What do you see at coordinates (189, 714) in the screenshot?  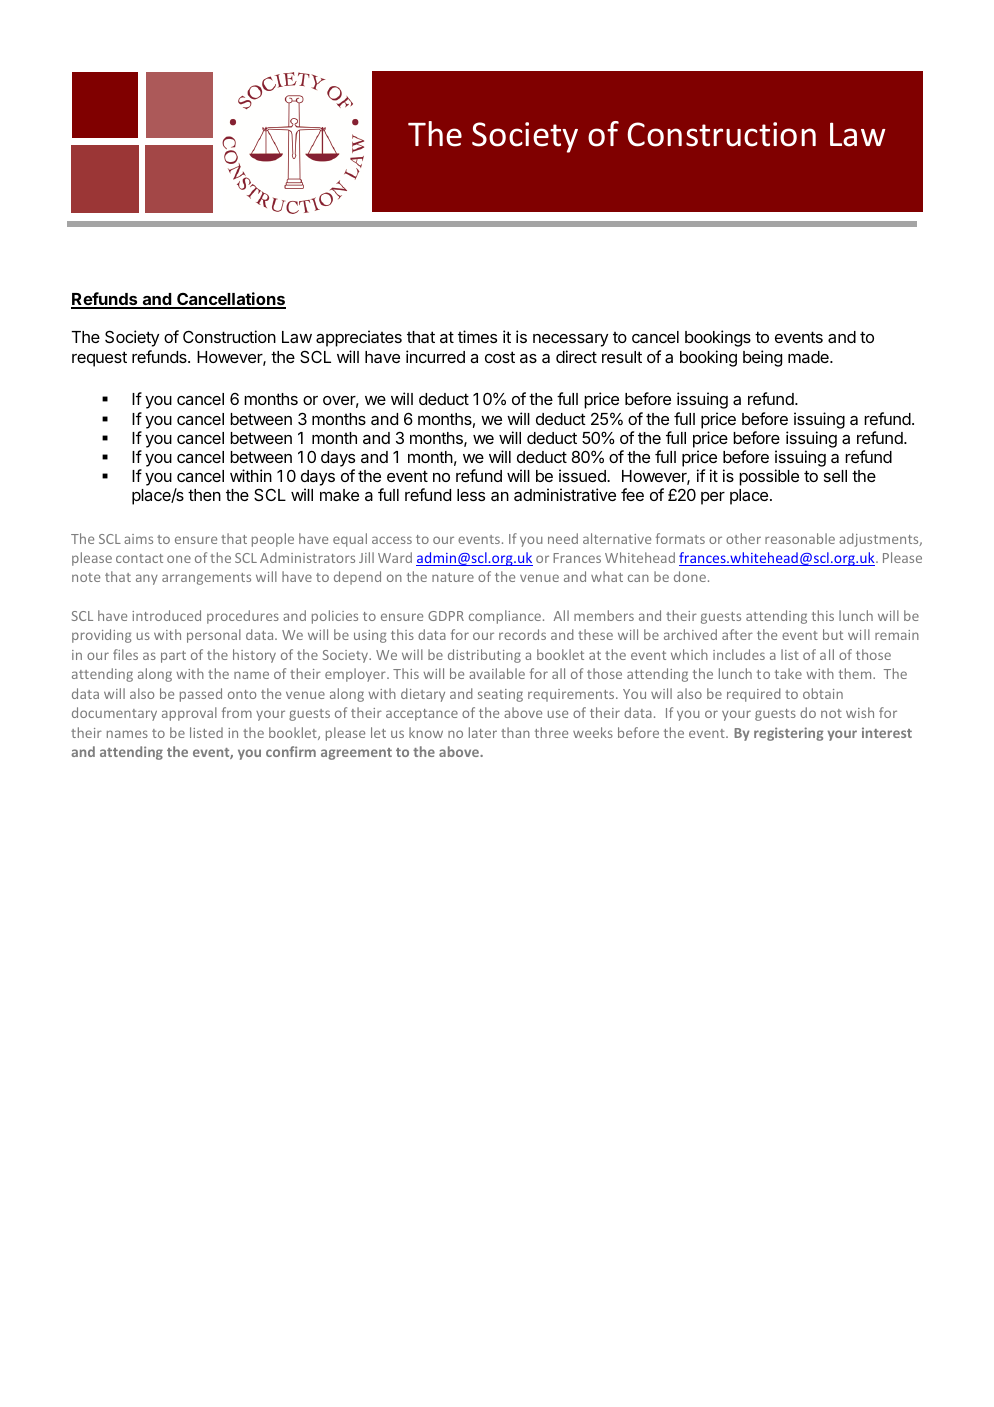 I see `approval` at bounding box center [189, 714].
